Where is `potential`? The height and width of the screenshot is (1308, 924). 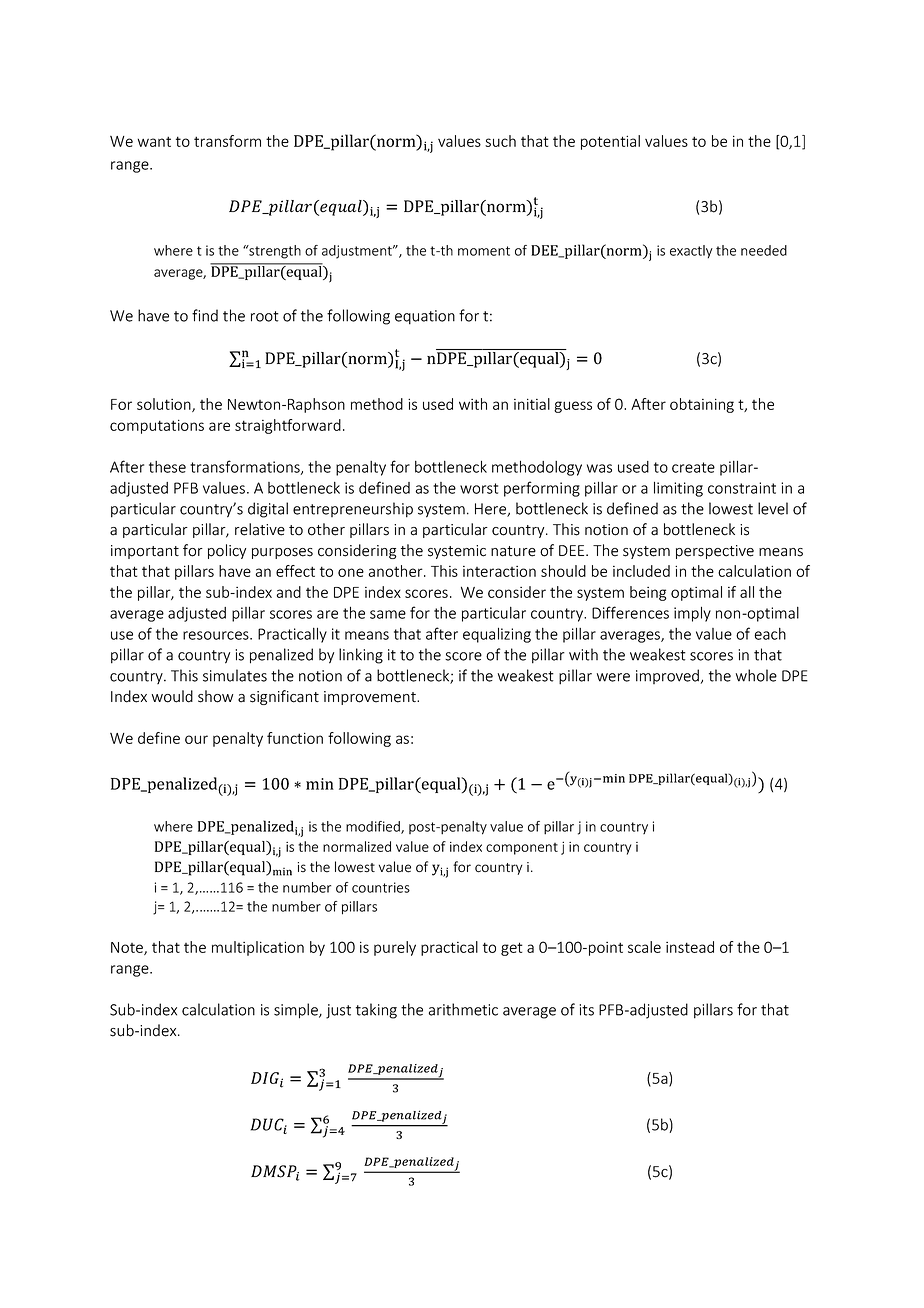 potential is located at coordinates (610, 142).
